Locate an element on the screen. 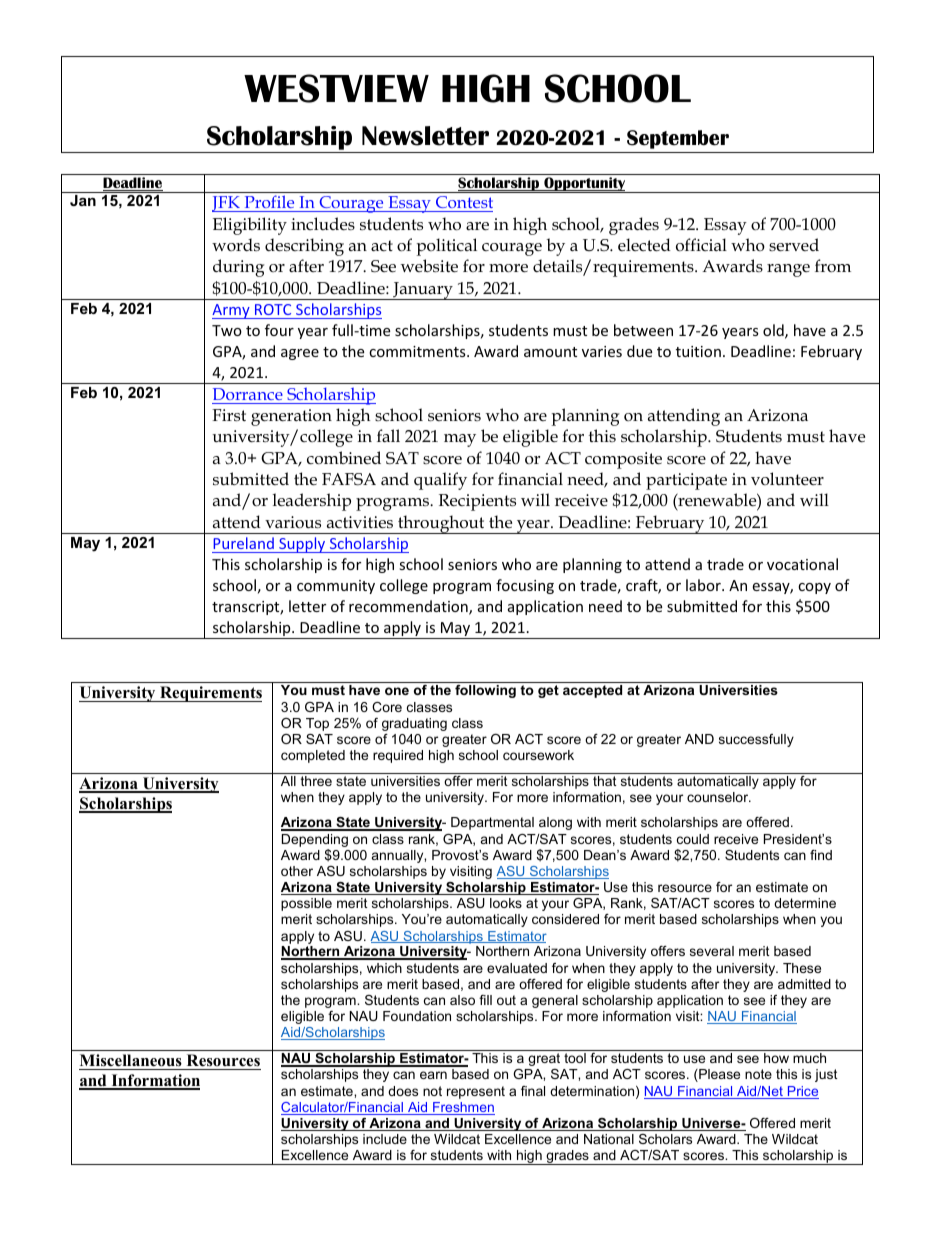 This screenshot has width=952, height=1233. Miscellaneous is located at coordinates (131, 1060).
